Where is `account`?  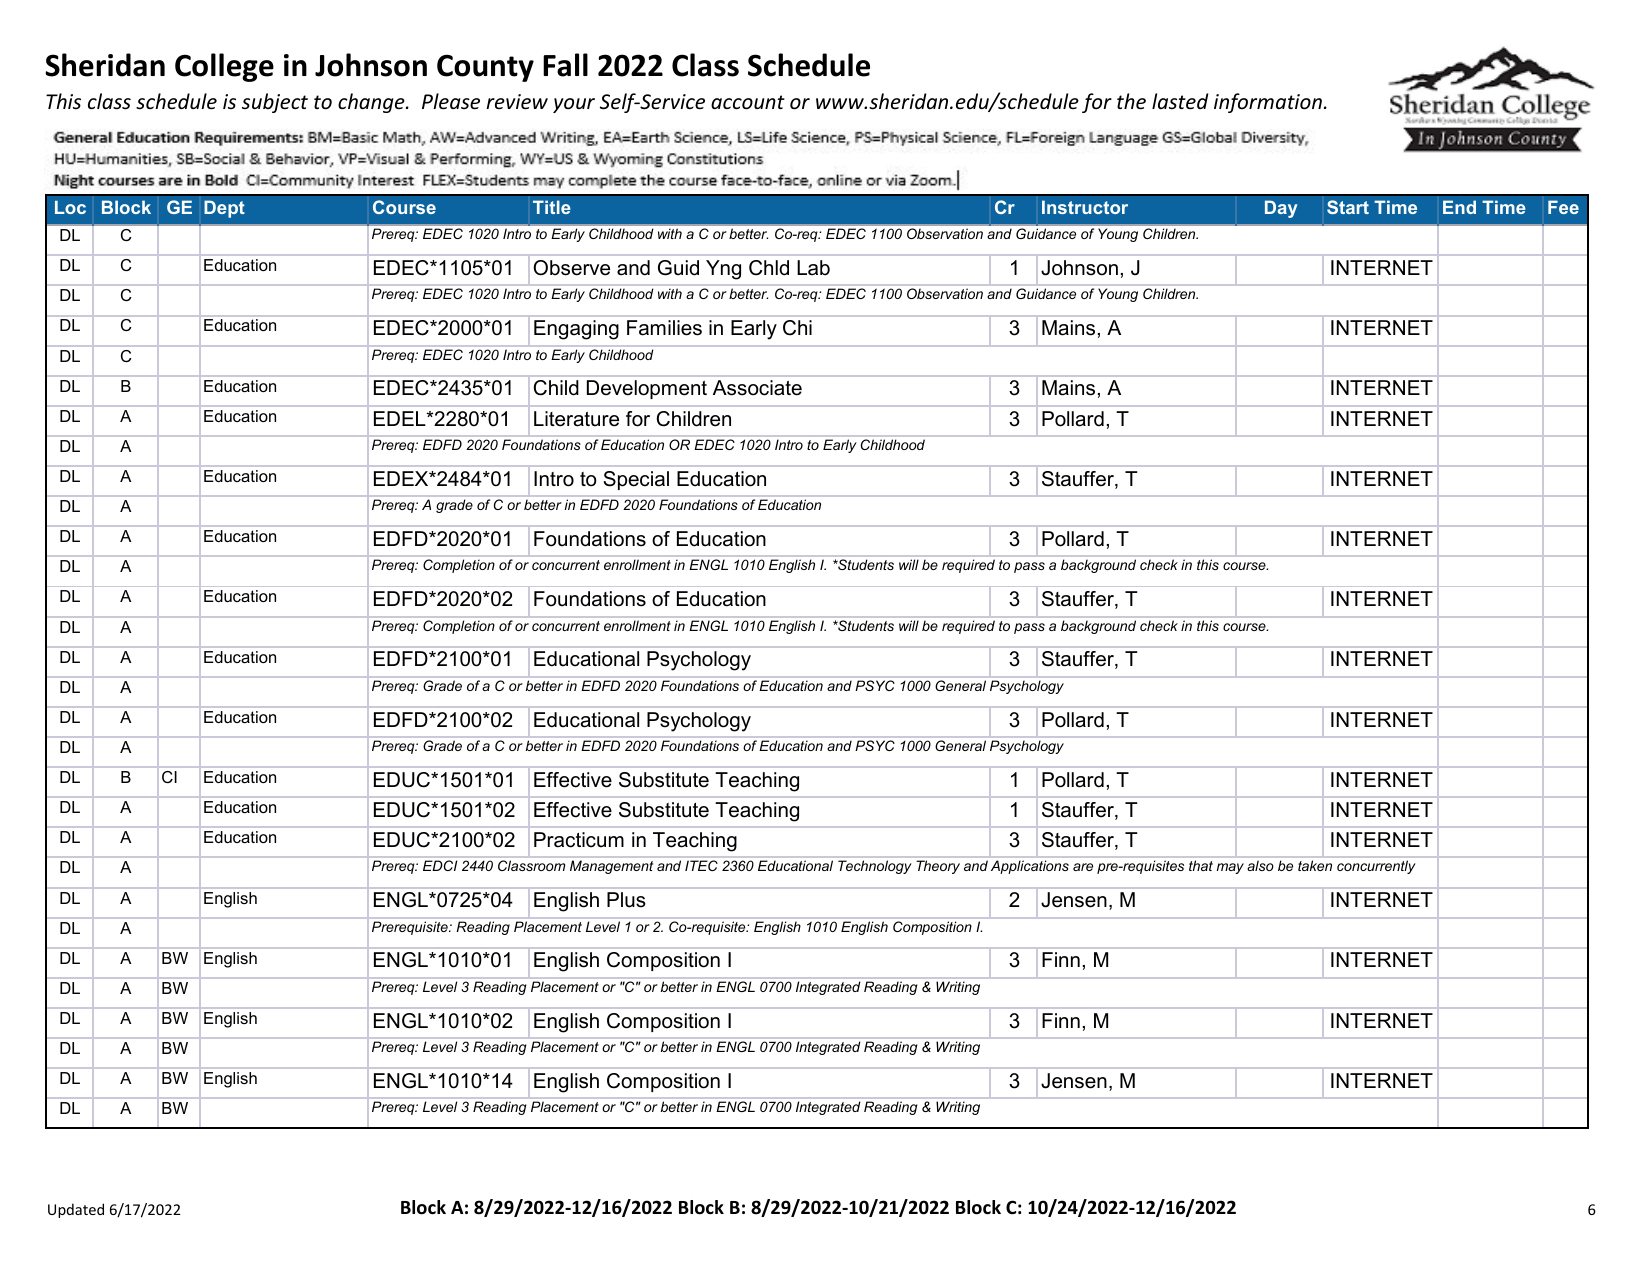
account is located at coordinates (748, 102).
